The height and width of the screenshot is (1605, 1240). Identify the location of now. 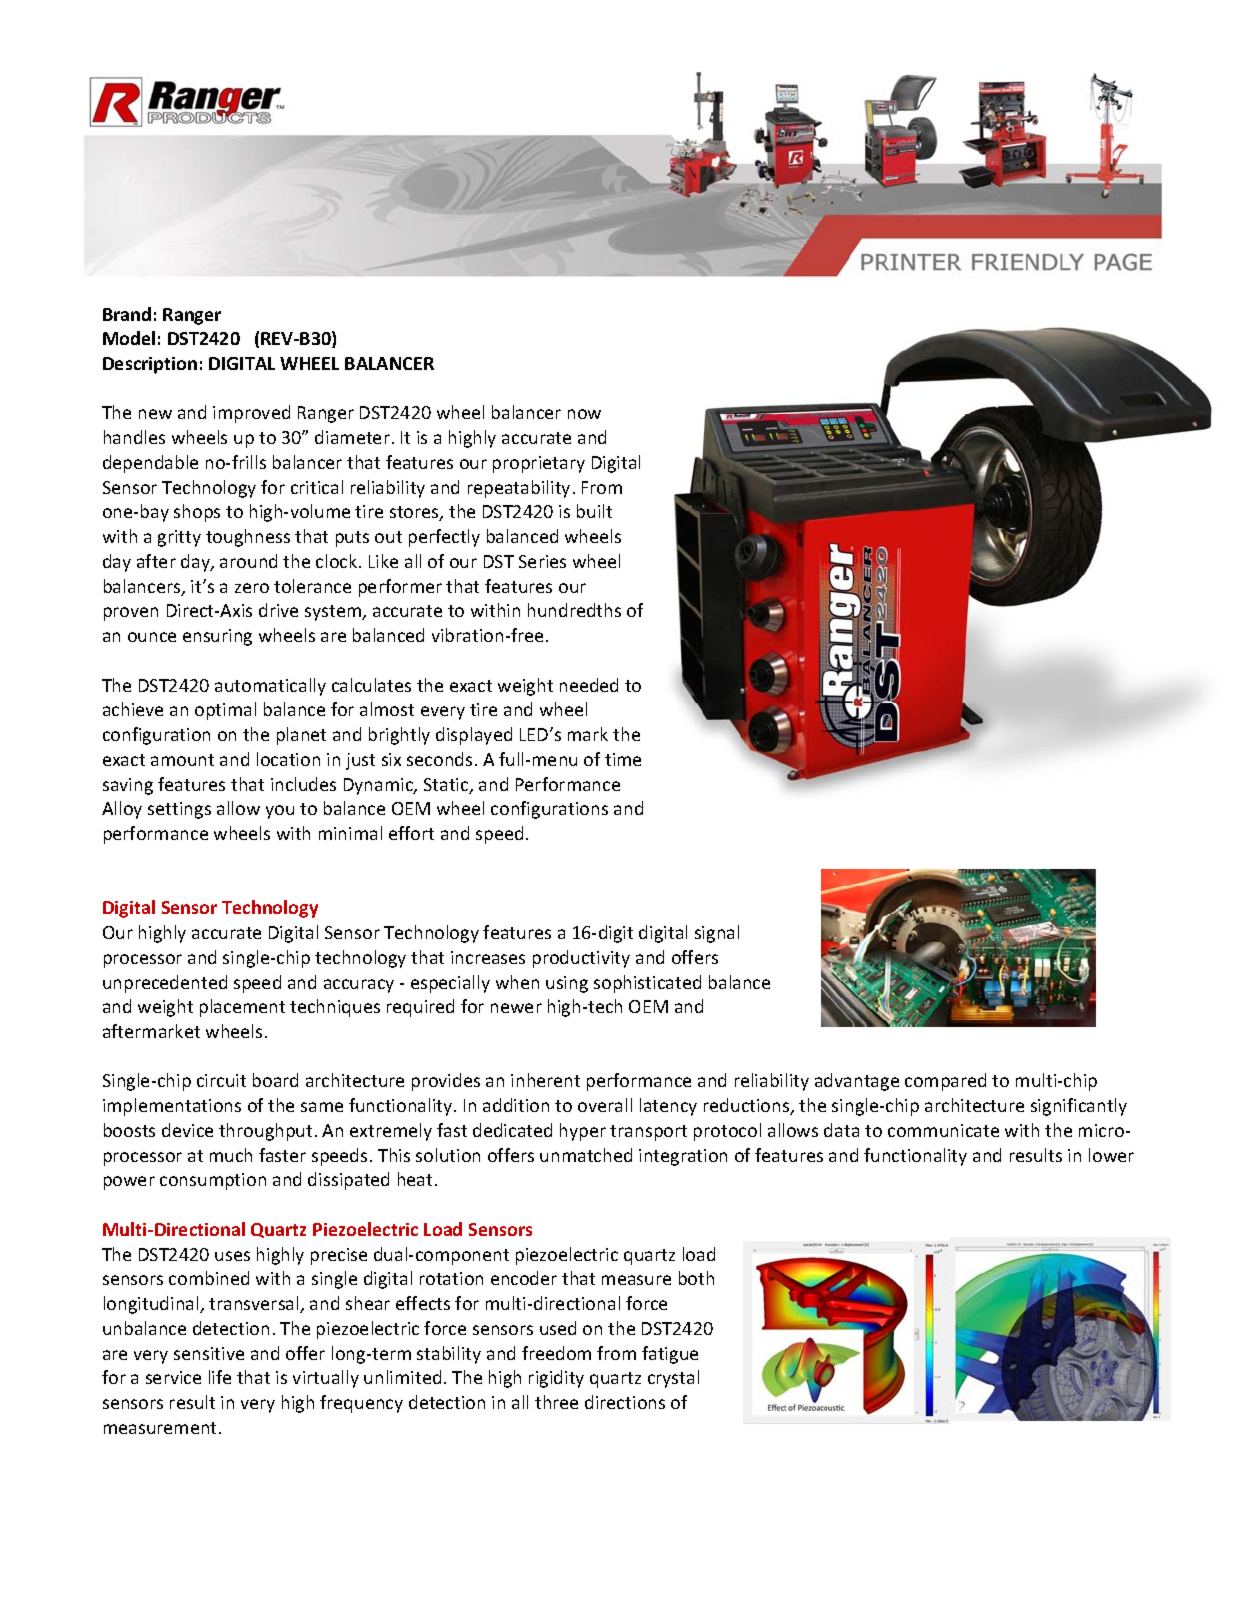
(584, 414).
